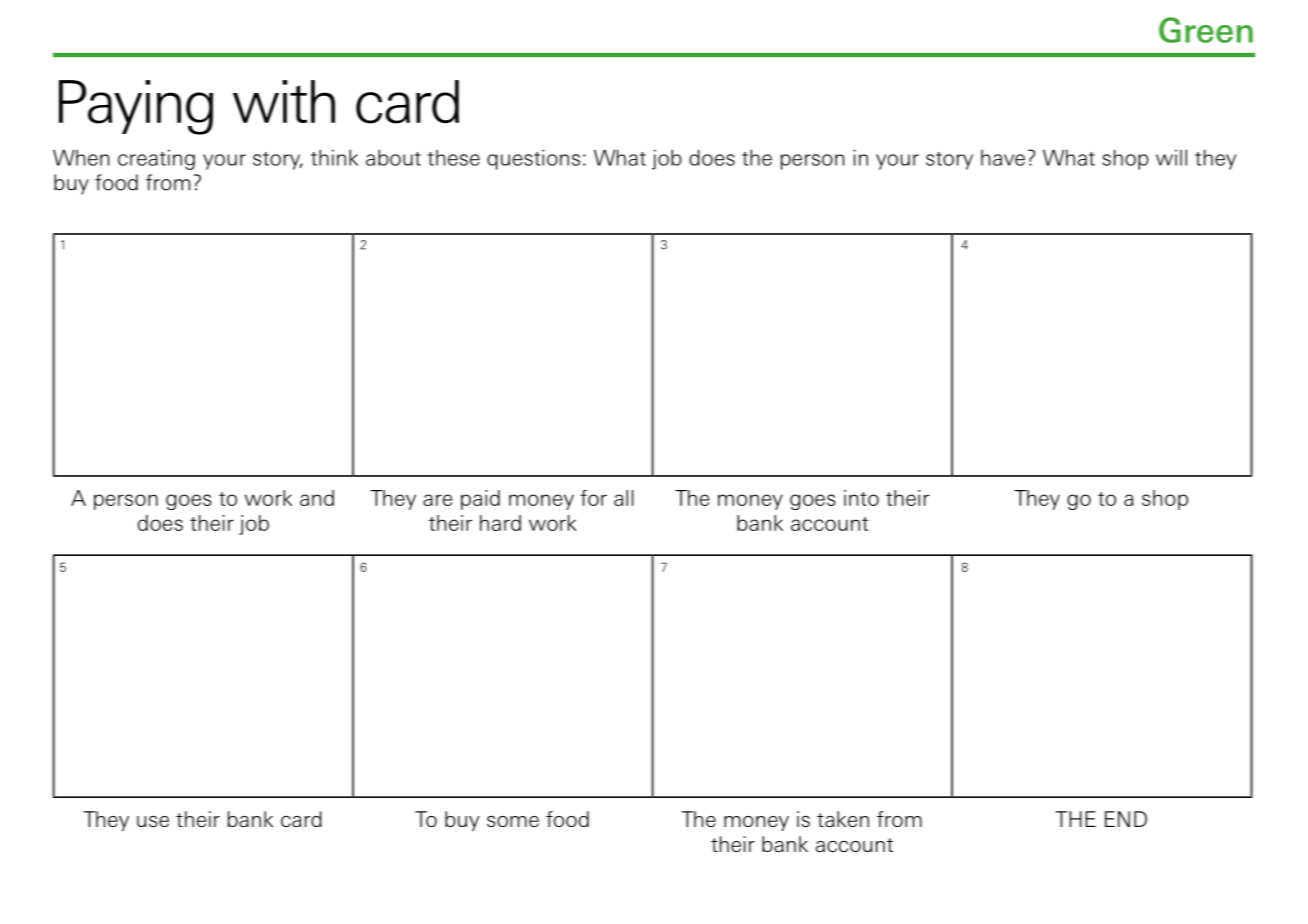 The height and width of the image is (924, 1308). Describe the element at coordinates (454, 158) in the image. I see `these` at that location.
